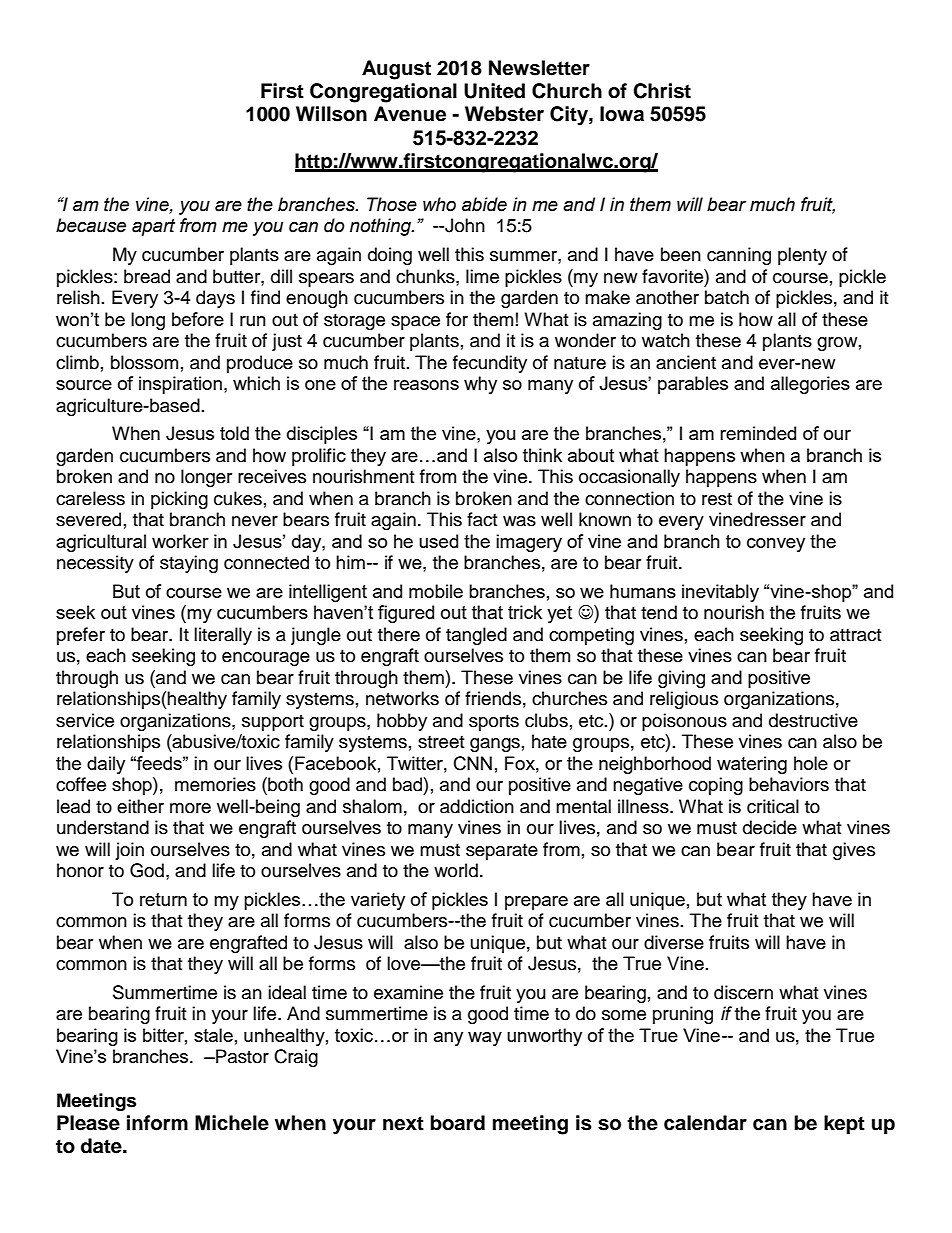  What do you see at coordinates (153, 227) in the screenshot?
I see `apart` at bounding box center [153, 227].
